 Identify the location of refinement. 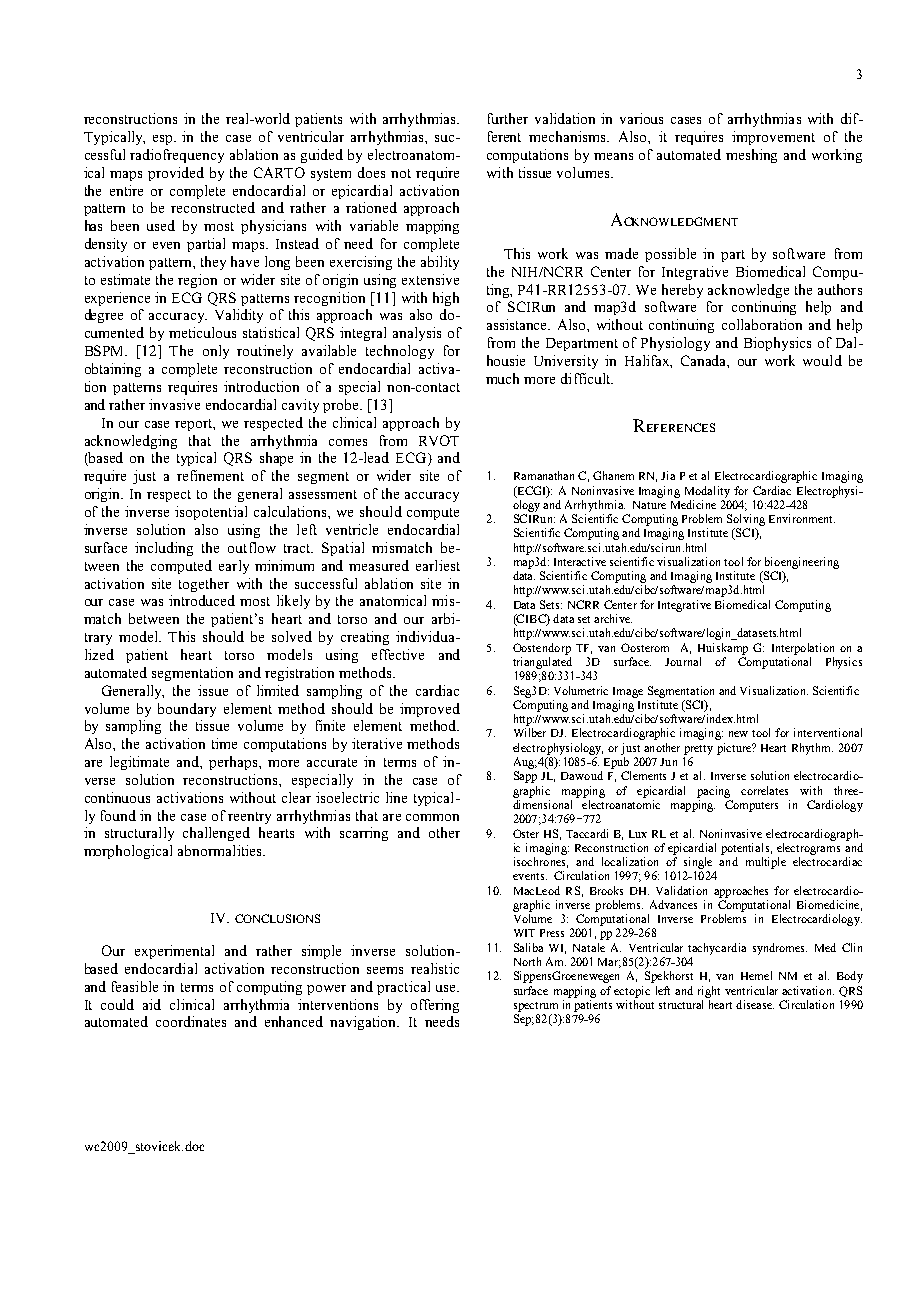
(210, 475).
